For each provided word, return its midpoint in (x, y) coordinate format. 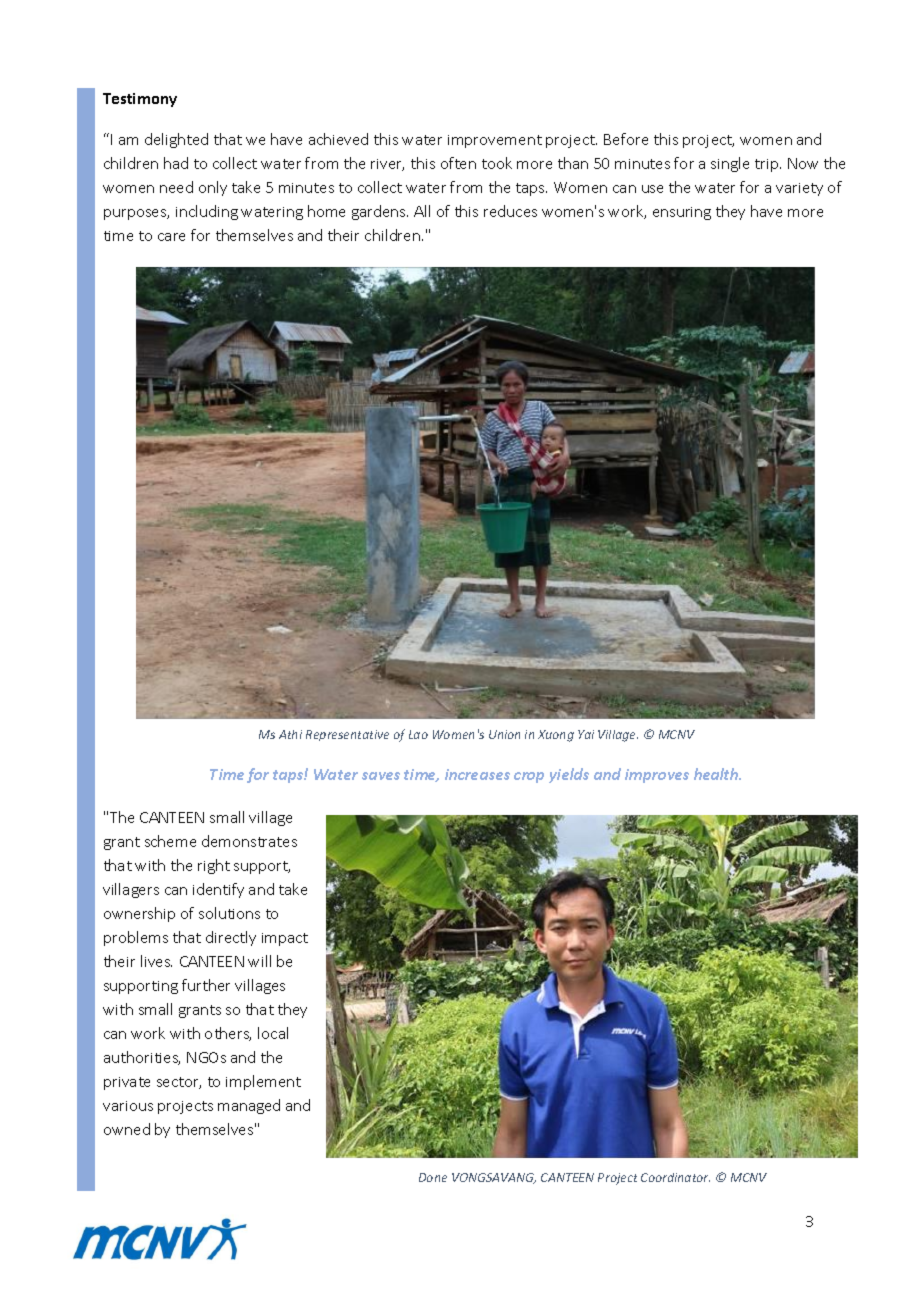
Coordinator (675, 1177)
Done (433, 1177)
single (730, 164)
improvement (495, 141)
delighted (176, 140)
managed (249, 1106)
